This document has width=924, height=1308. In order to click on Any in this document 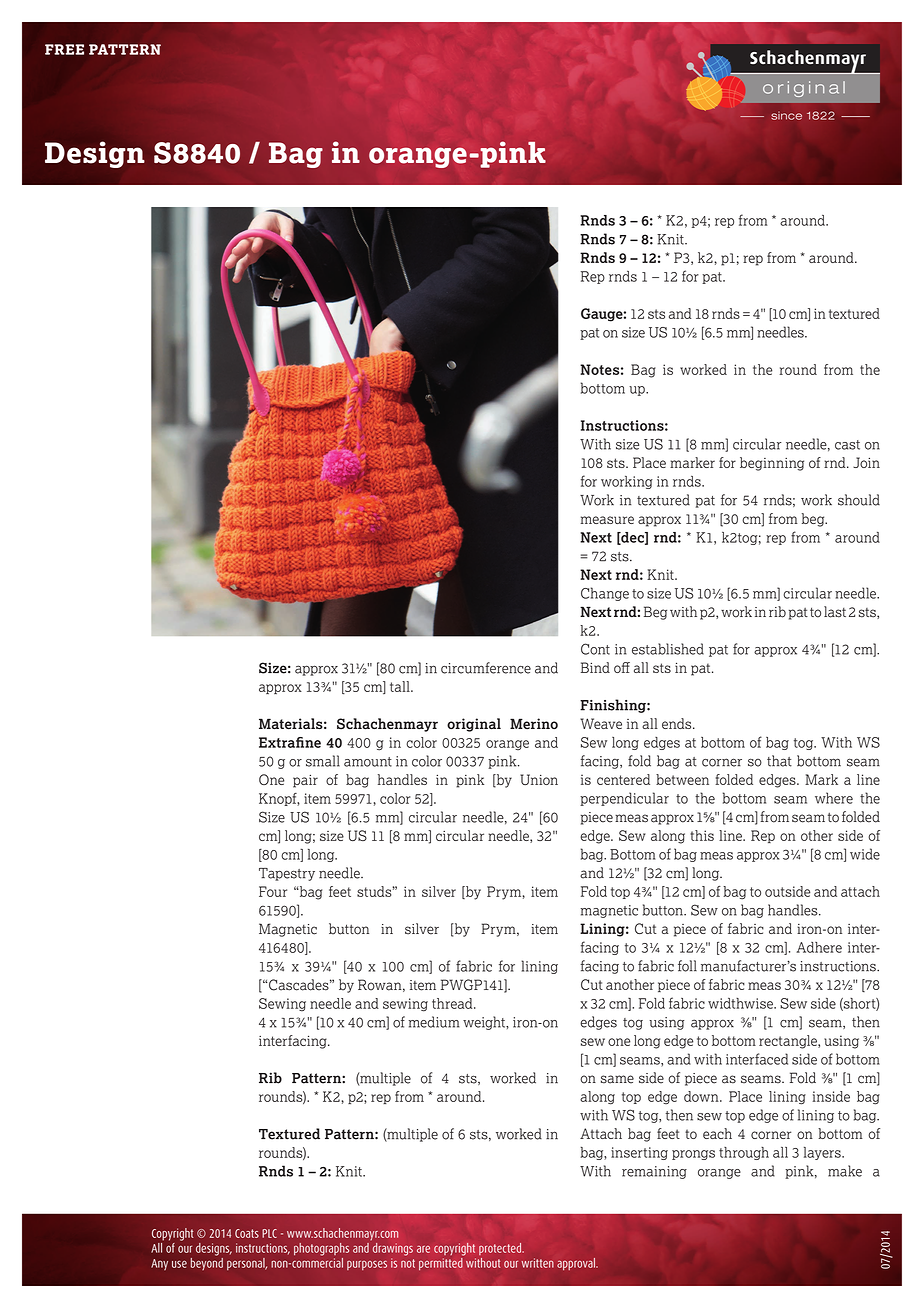, I will do `click(159, 1264)`.
